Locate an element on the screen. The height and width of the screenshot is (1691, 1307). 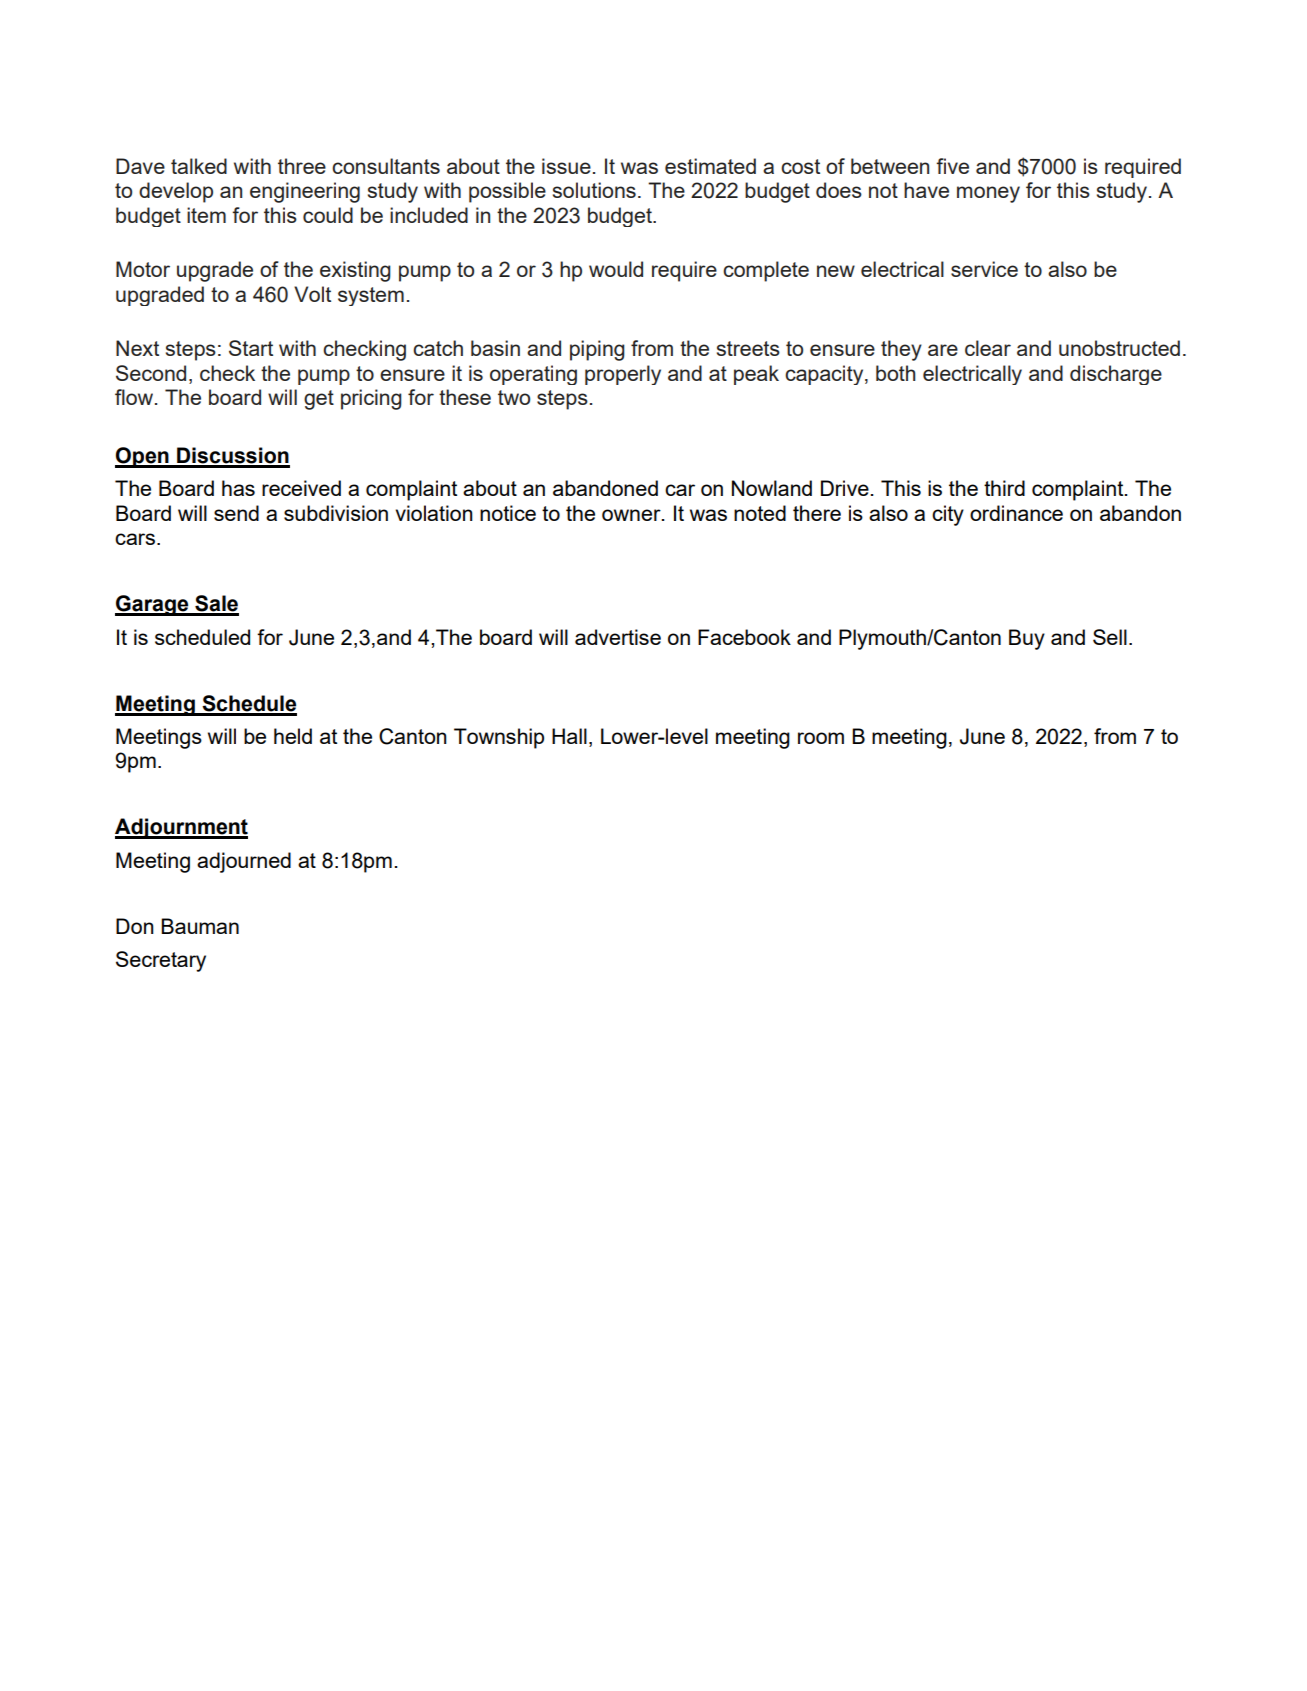
Secretary is located at coordinates (161, 961).
